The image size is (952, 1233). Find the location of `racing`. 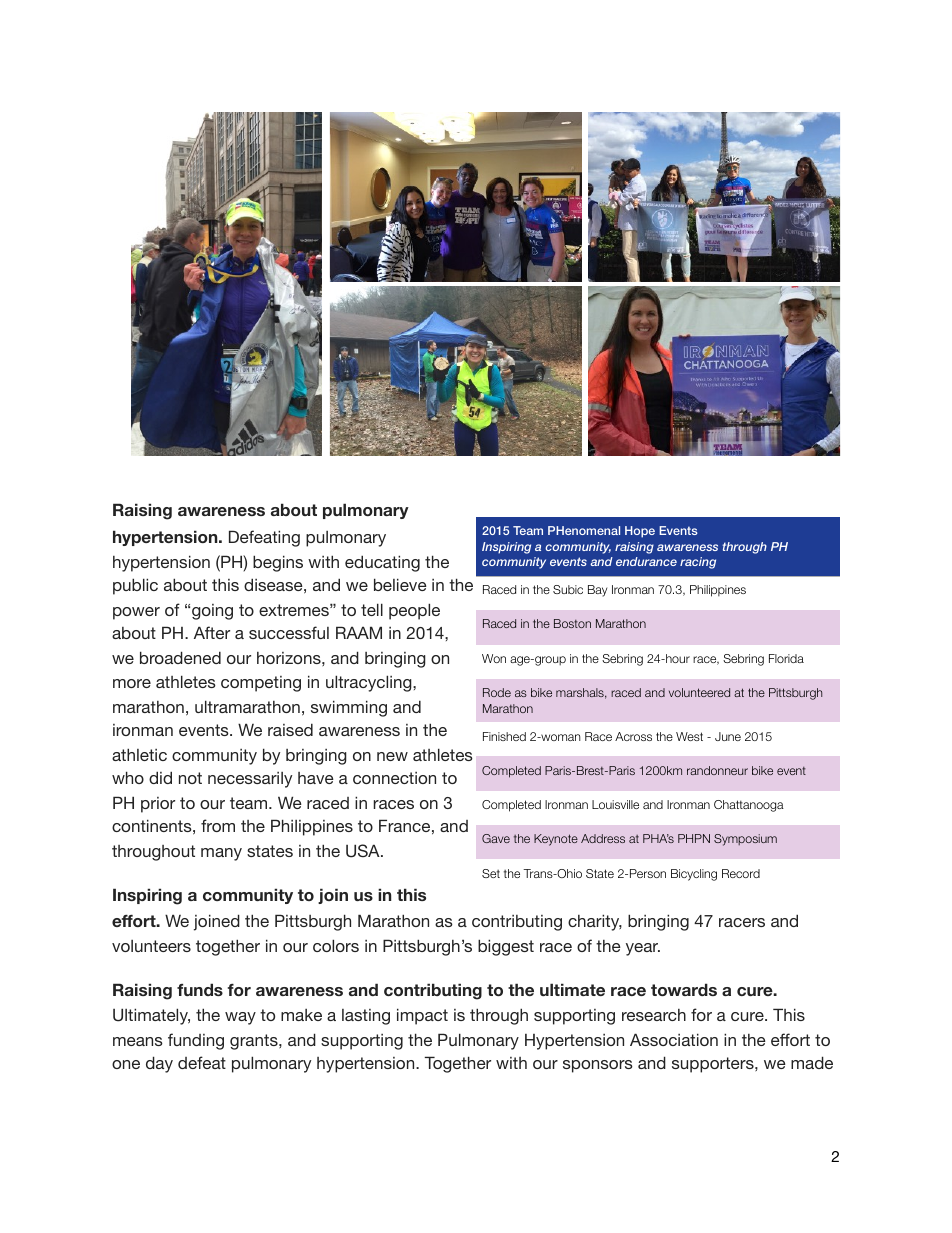

racing is located at coordinates (698, 563).
